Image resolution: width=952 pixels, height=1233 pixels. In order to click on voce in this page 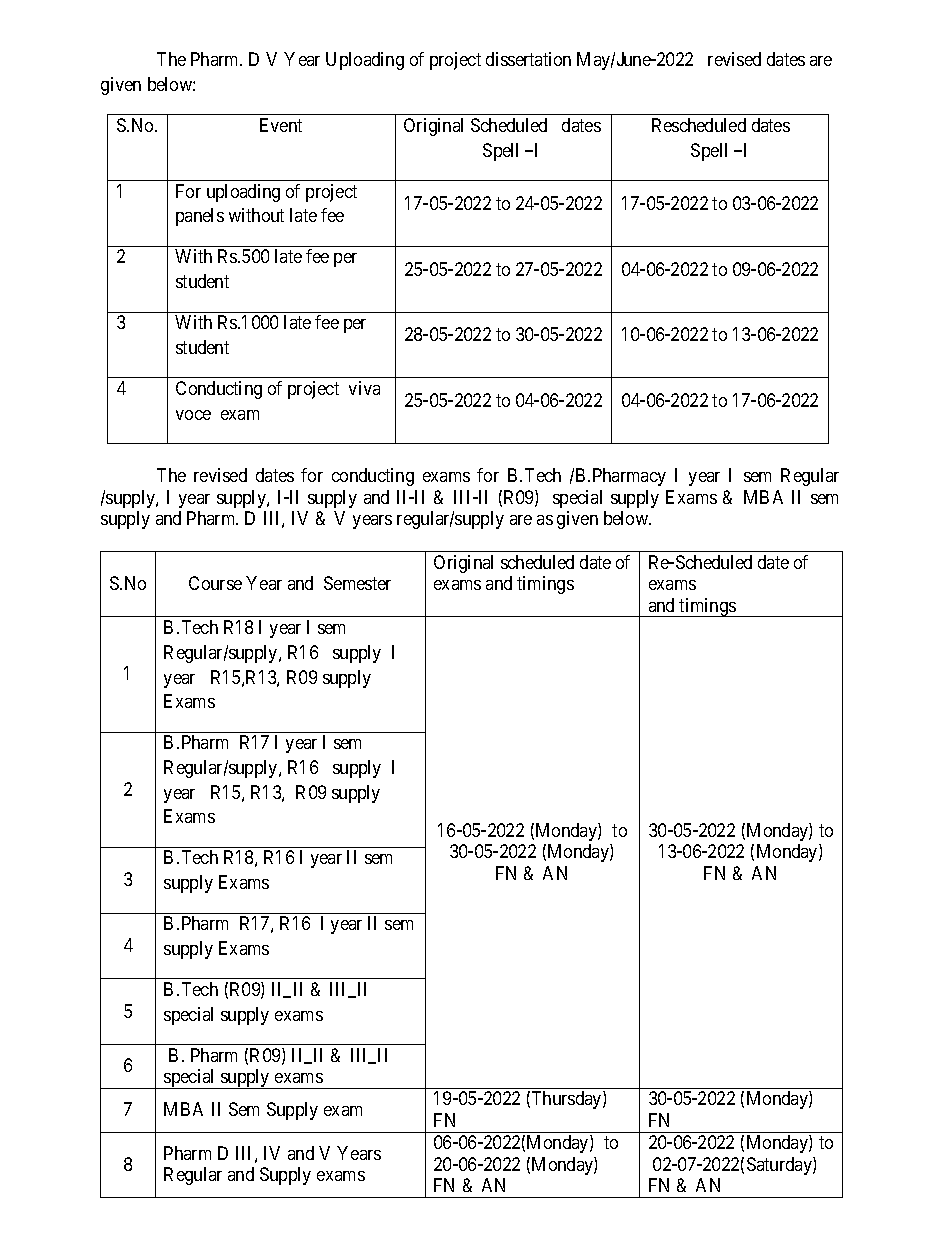, I will do `click(193, 415)`.
